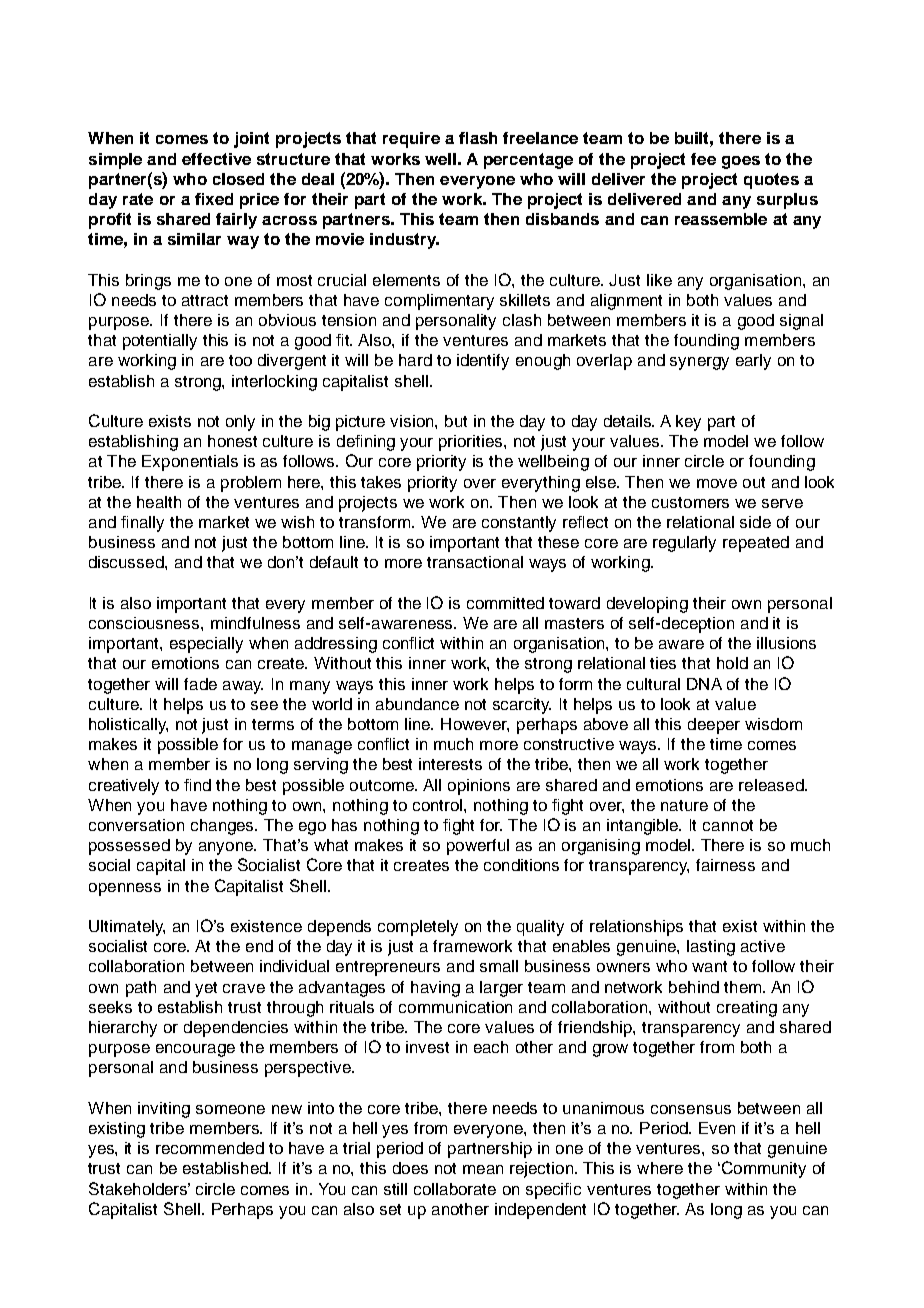 Image resolution: width=924 pixels, height=1308 pixels. I want to click on customers, so click(690, 502).
